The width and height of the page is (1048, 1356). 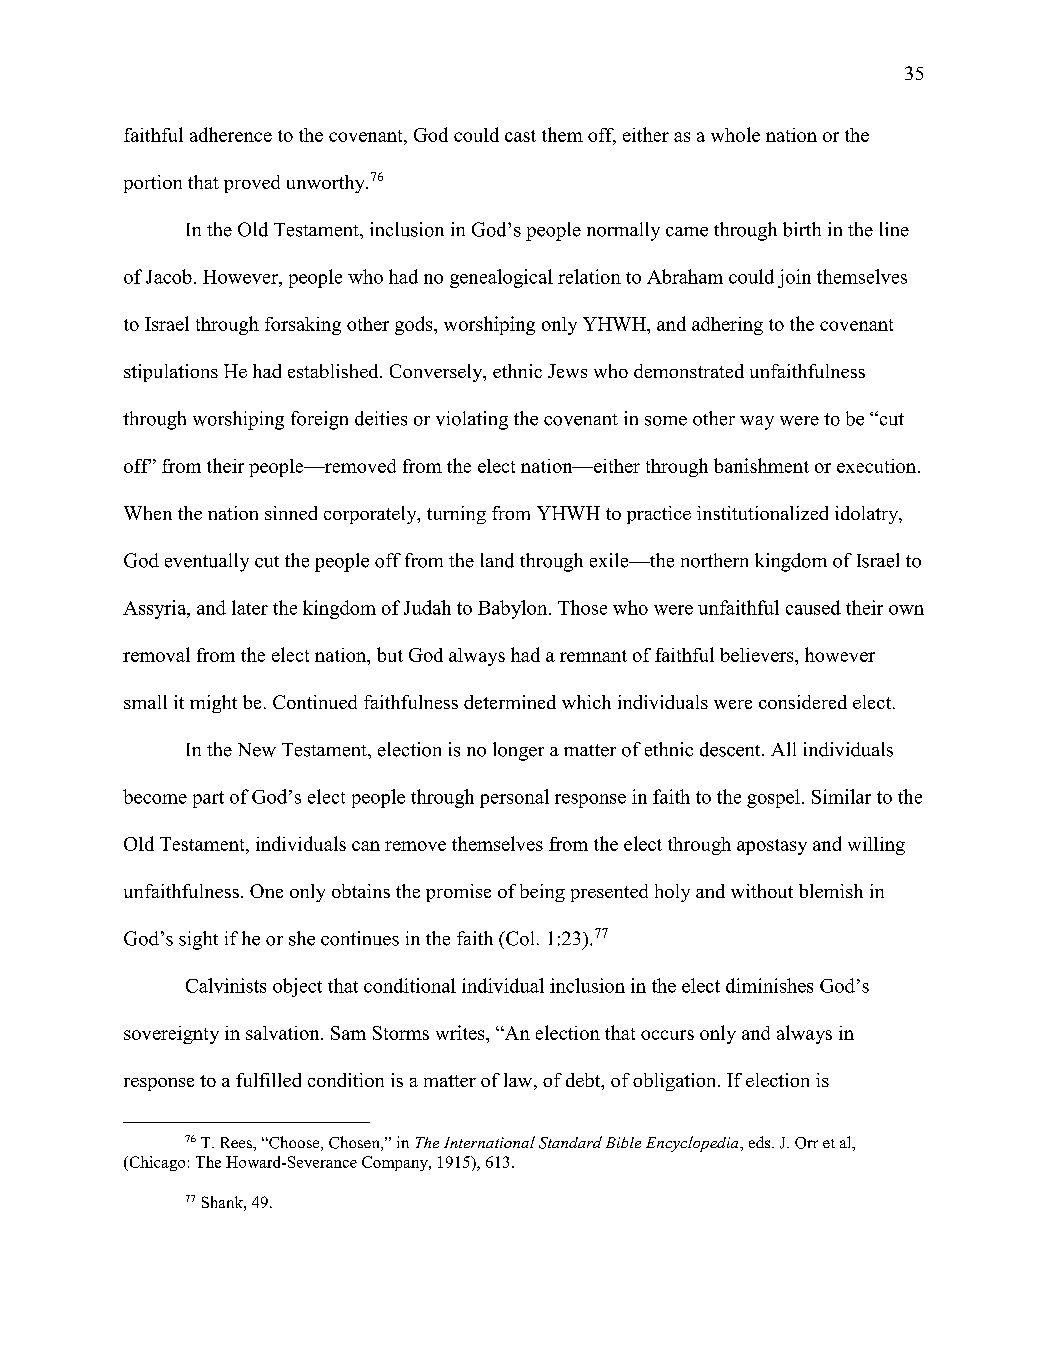 What do you see at coordinates (735, 134) in the page?
I see `whole` at bounding box center [735, 134].
